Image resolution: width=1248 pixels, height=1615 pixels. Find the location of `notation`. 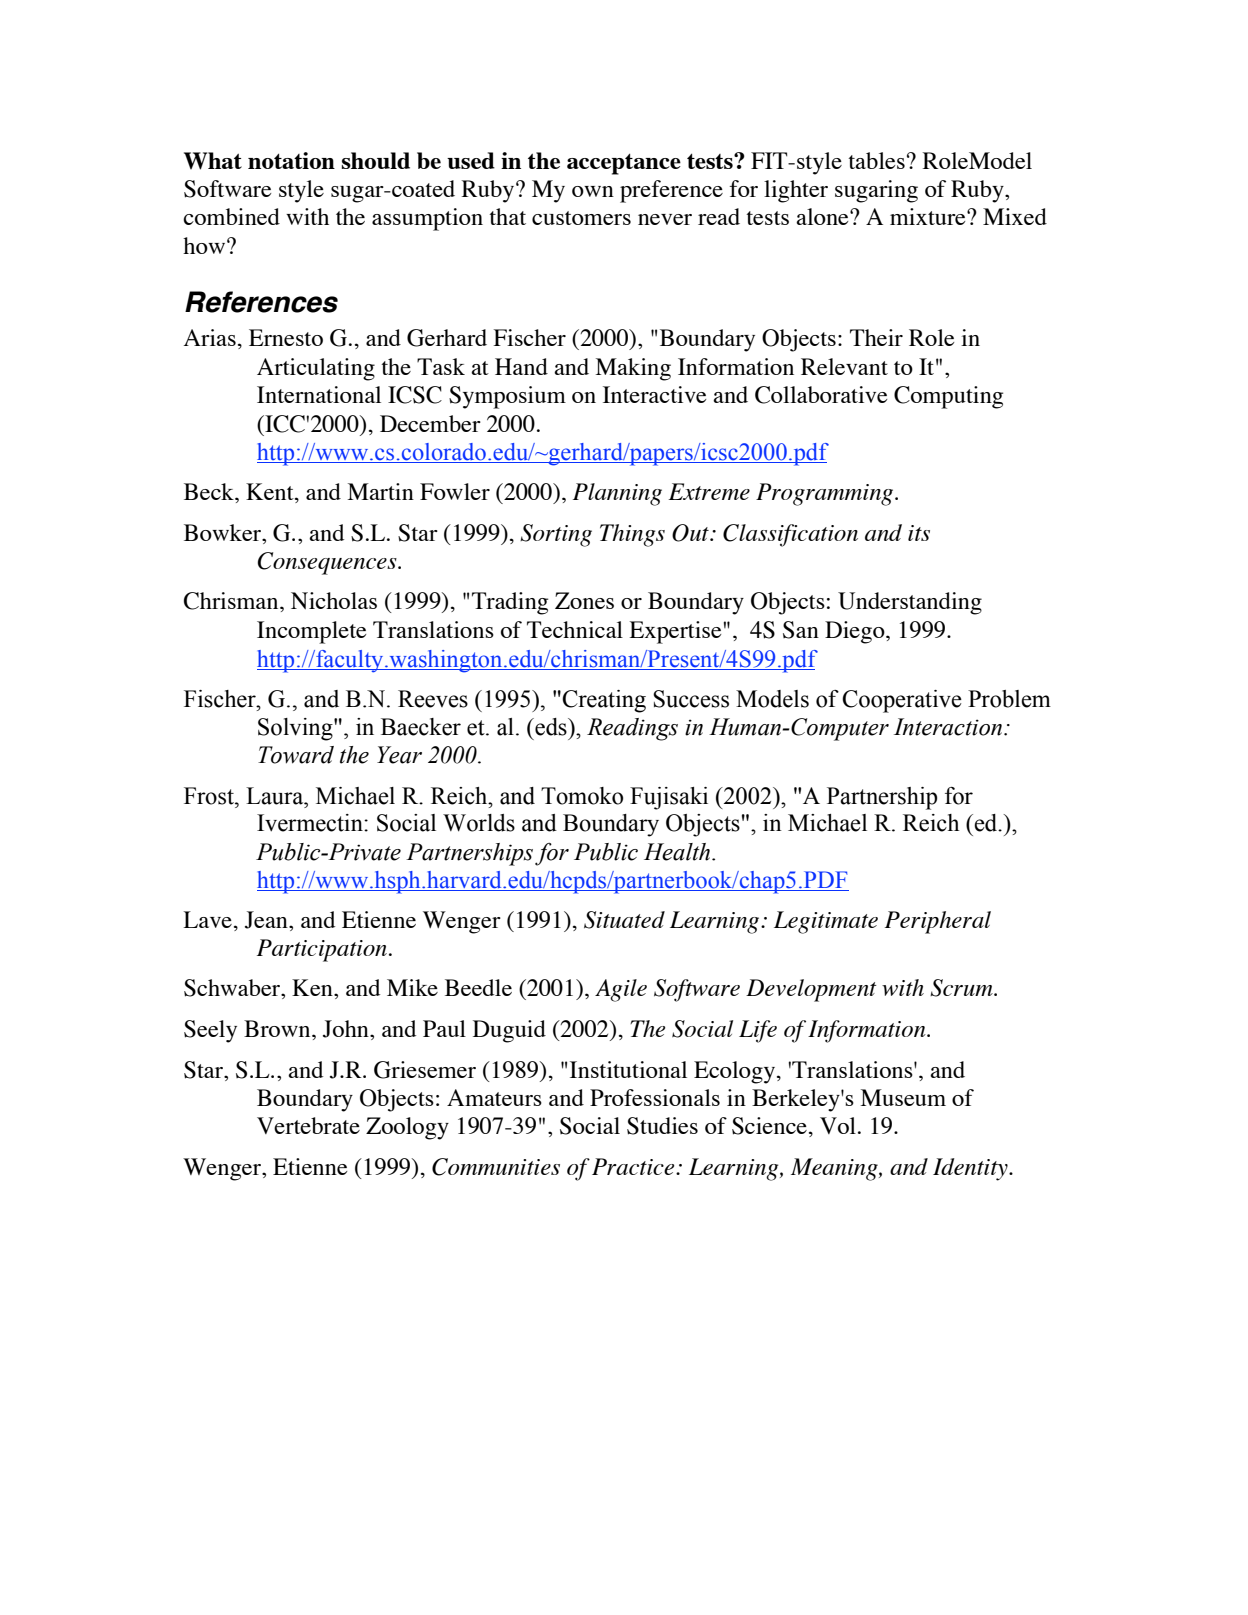

notation is located at coordinates (291, 160).
